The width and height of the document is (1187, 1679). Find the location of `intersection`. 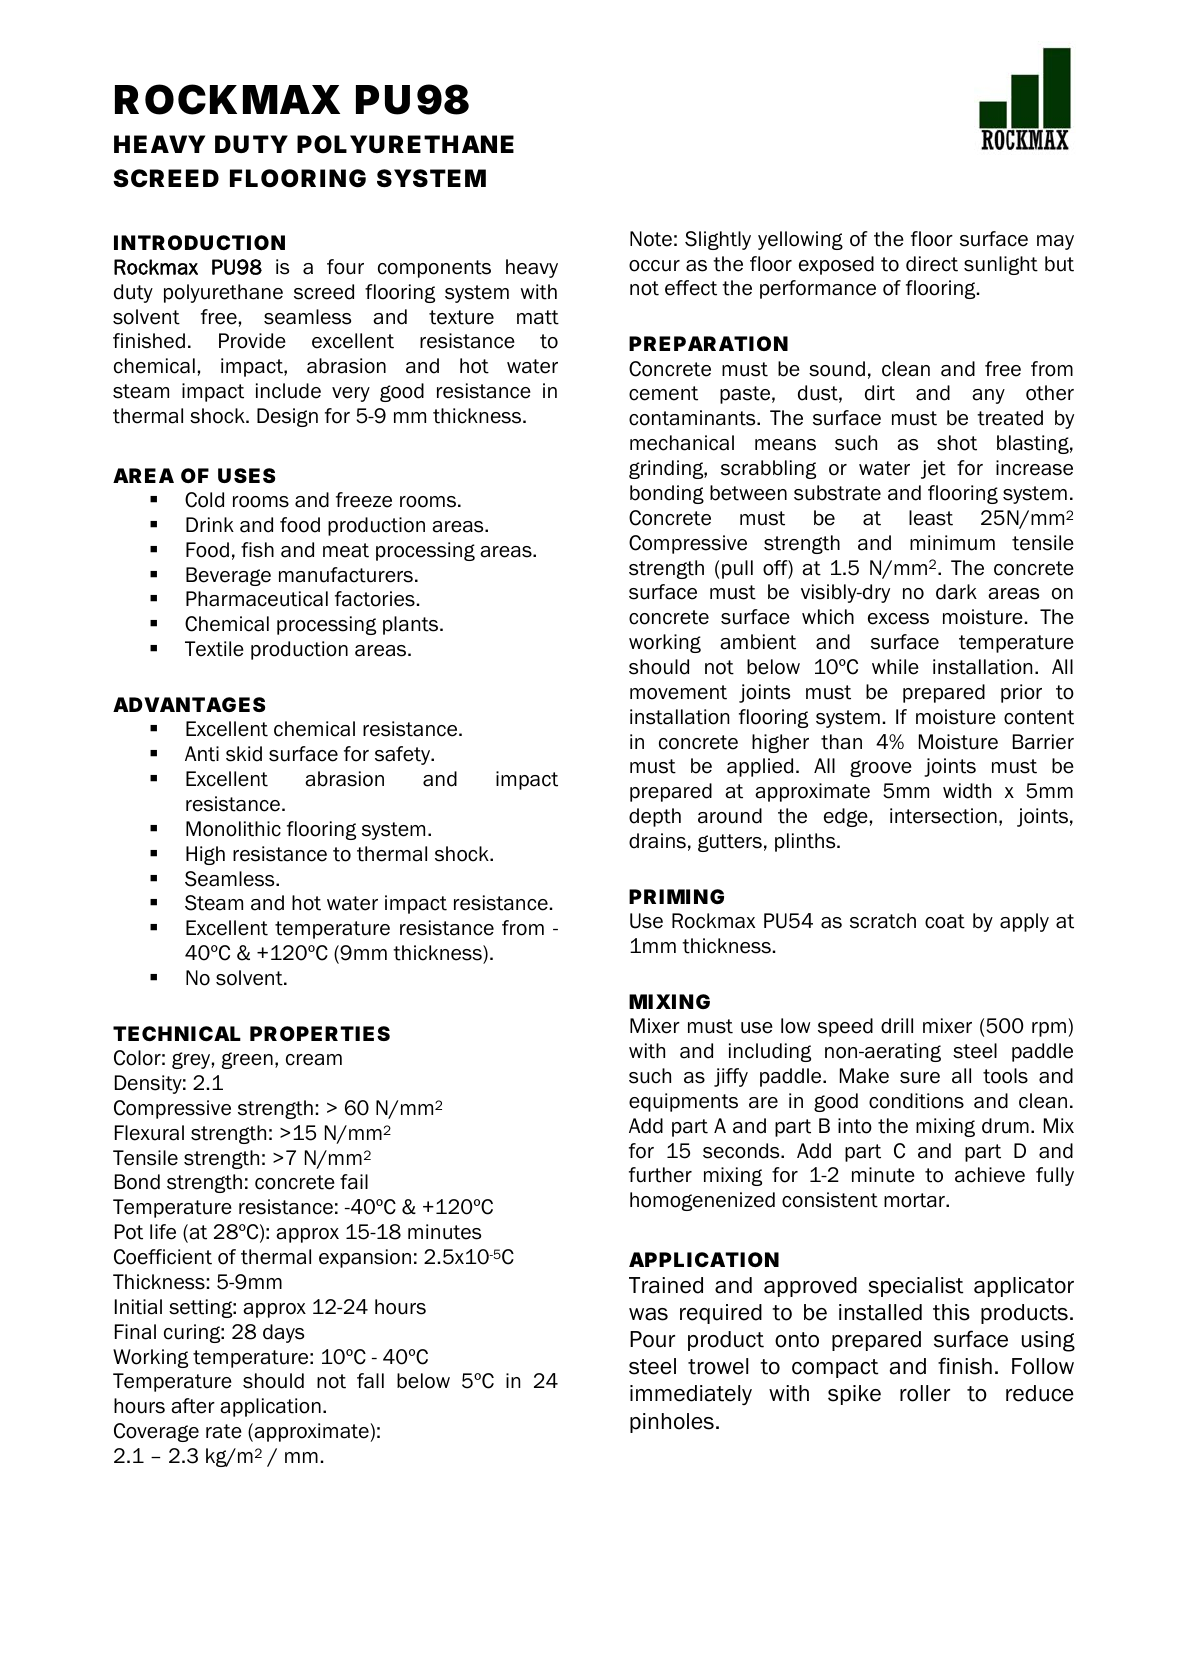

intersection is located at coordinates (943, 816).
